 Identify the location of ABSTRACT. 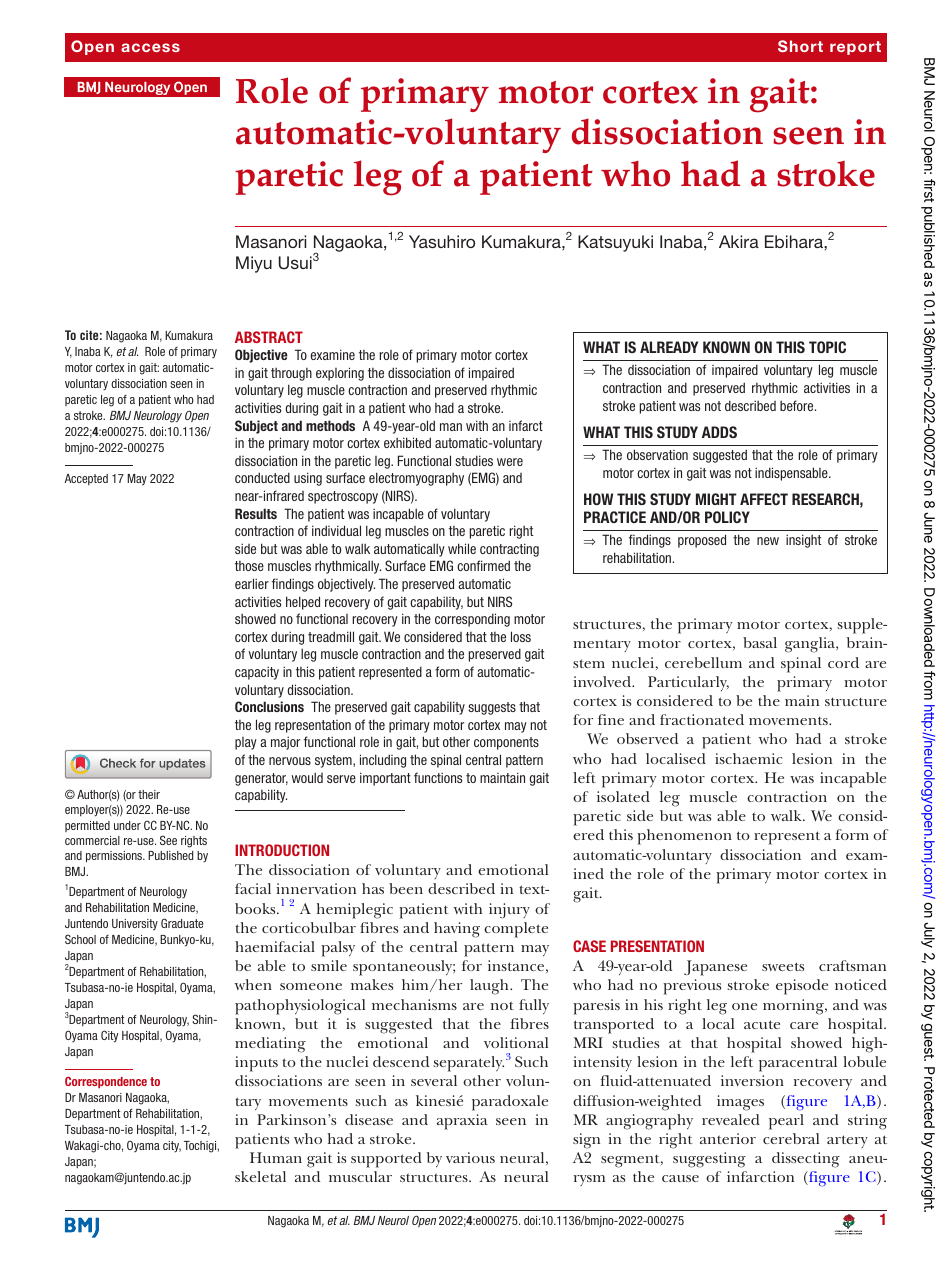
(269, 337).
